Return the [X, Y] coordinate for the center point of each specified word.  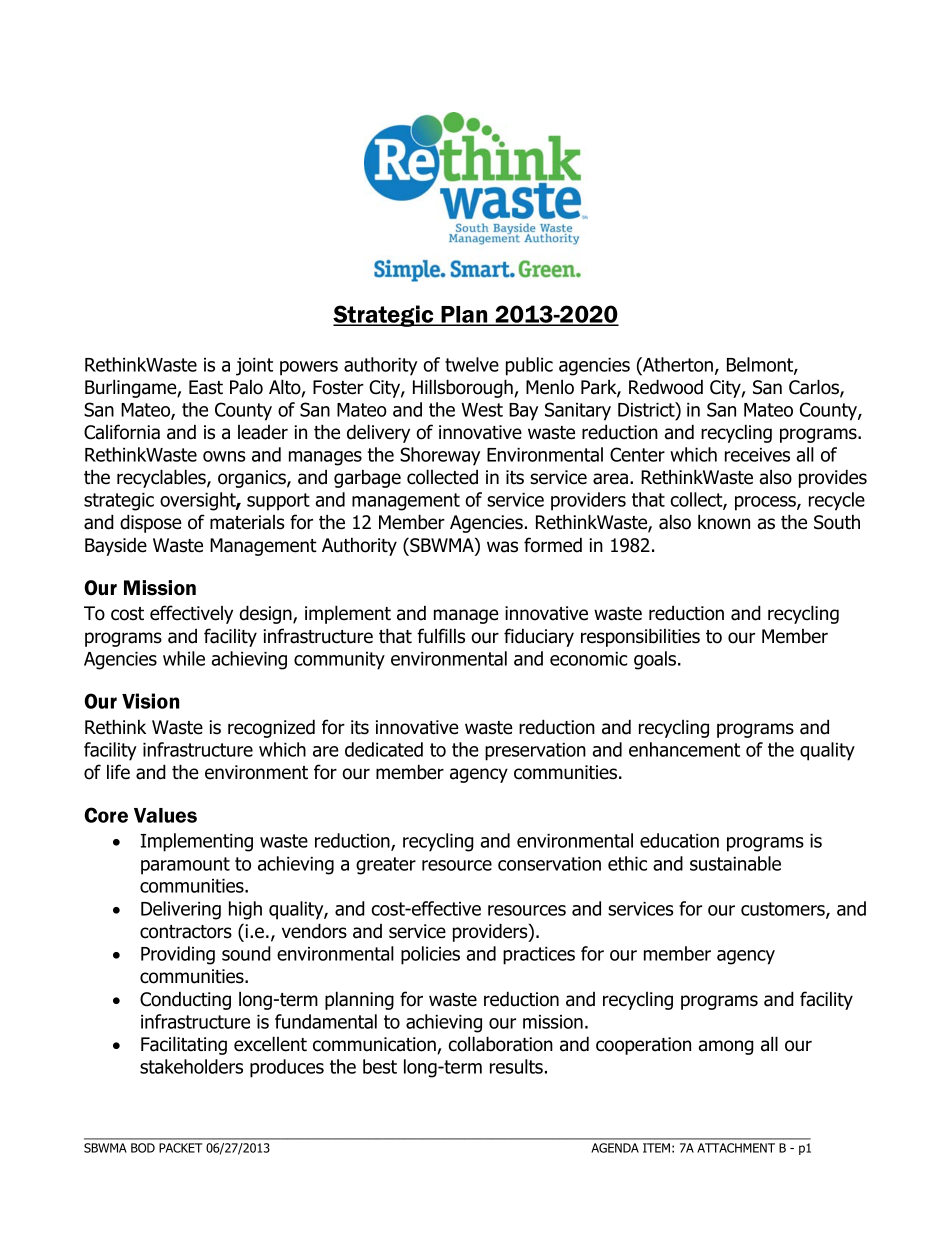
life [118, 772]
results [516, 1066]
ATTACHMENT [736, 1148]
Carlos [815, 388]
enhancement [684, 749]
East [206, 387]
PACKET [180, 1148]
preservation [535, 752]
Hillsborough [464, 388]
